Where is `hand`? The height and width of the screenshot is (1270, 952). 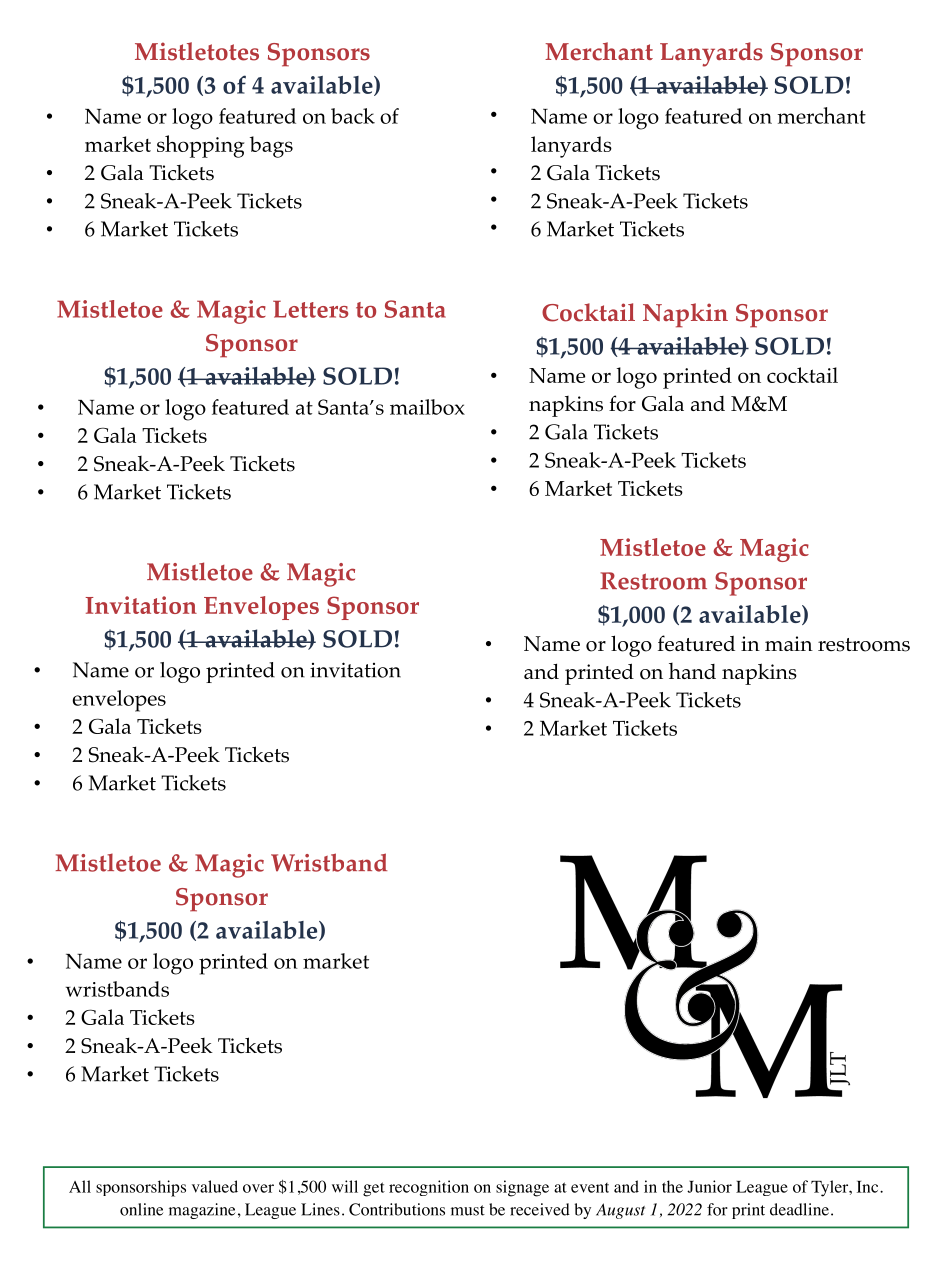
hand is located at coordinates (692, 670).
